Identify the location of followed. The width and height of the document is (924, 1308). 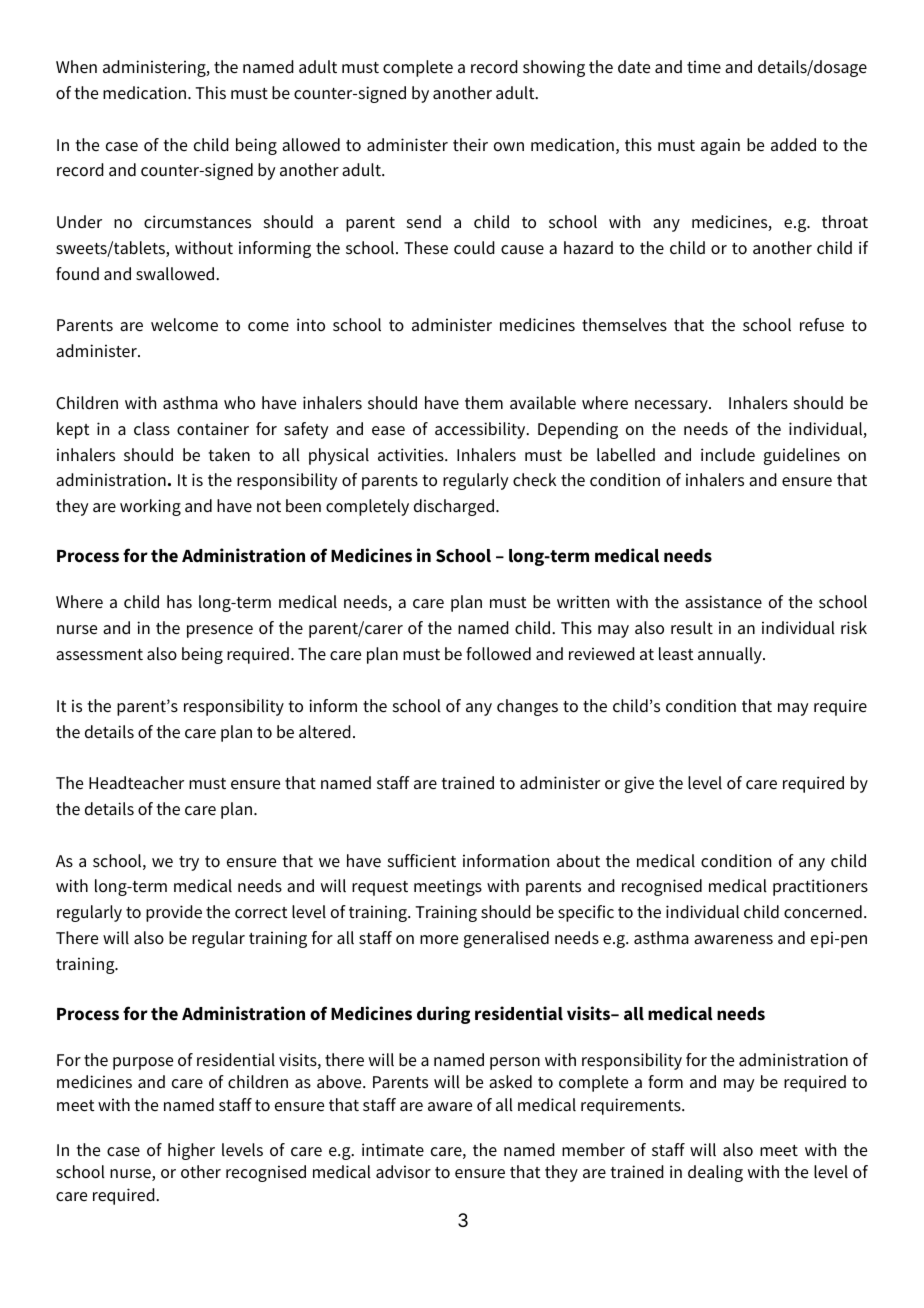
(498, 654).
